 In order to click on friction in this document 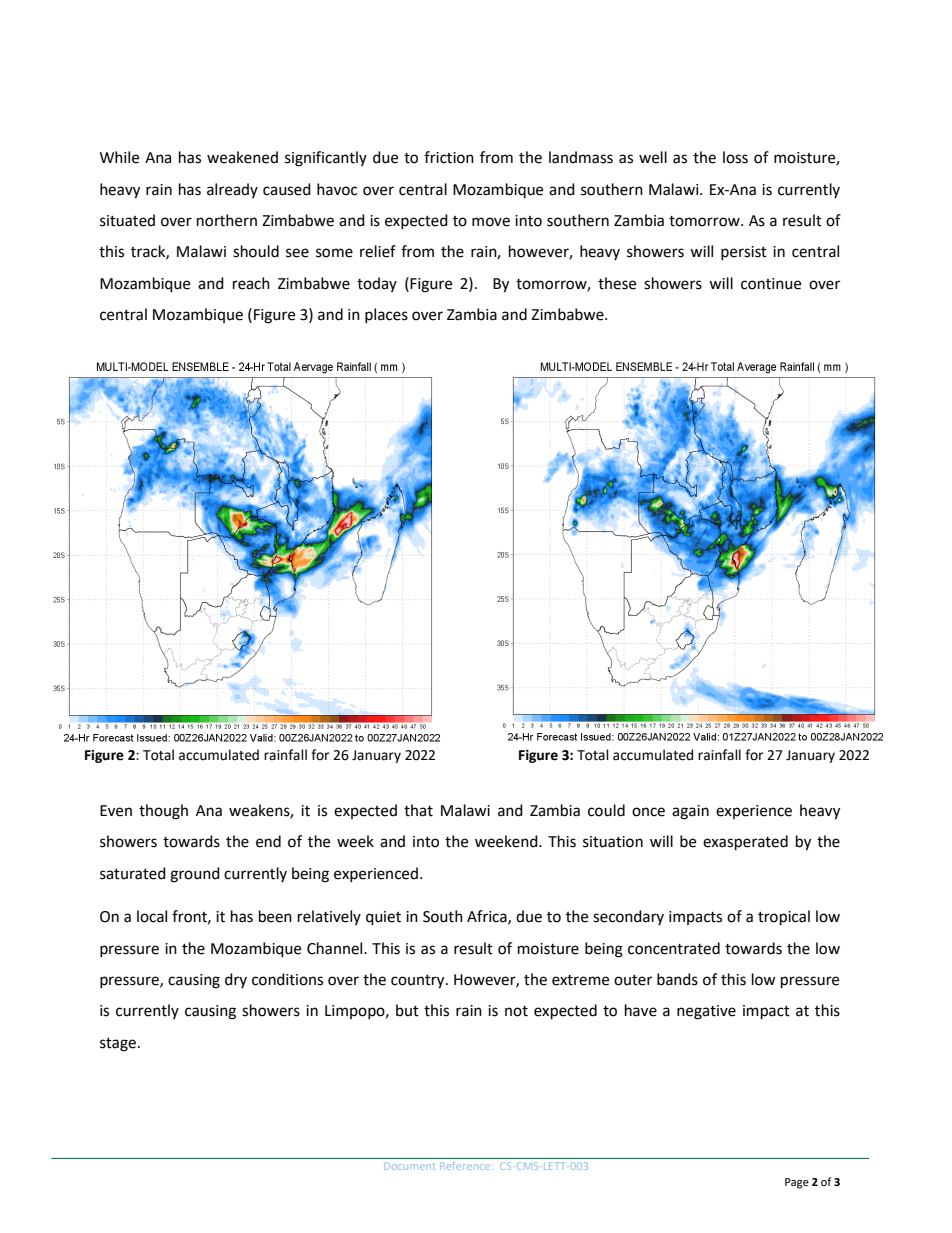, I will do `click(449, 157)`.
